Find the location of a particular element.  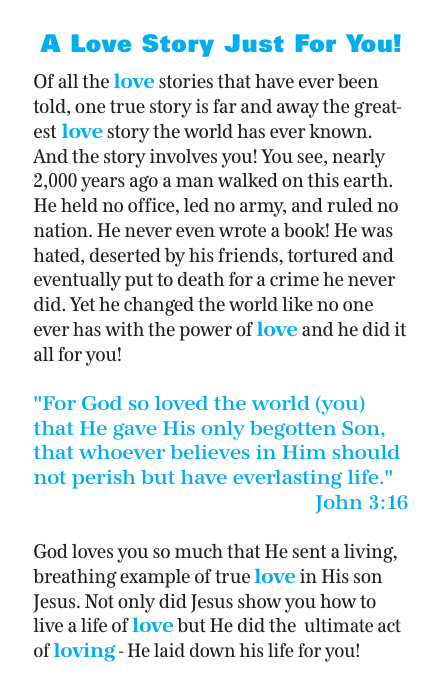

deserted is located at coordinates (125, 255).
